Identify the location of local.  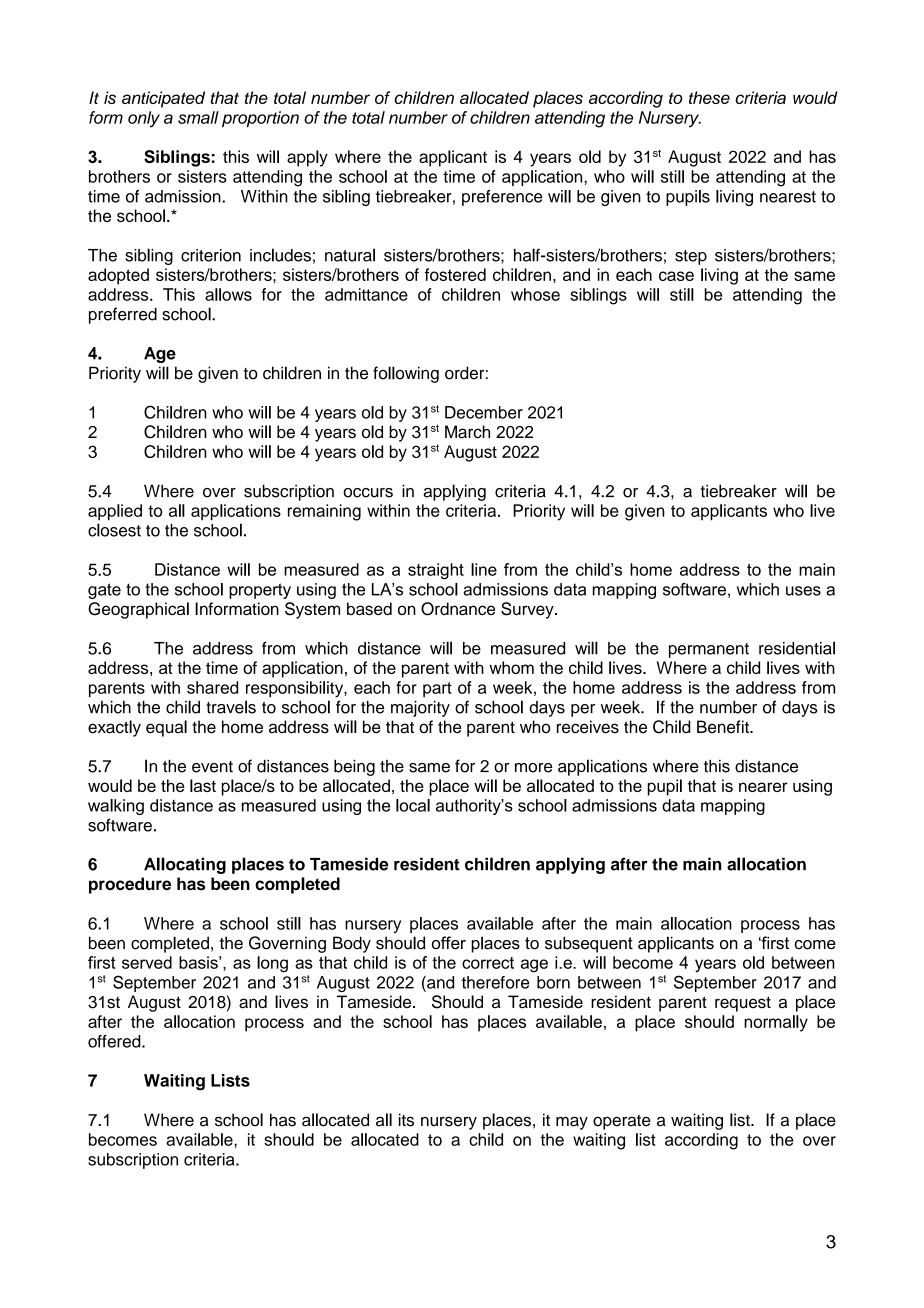
(413, 805).
